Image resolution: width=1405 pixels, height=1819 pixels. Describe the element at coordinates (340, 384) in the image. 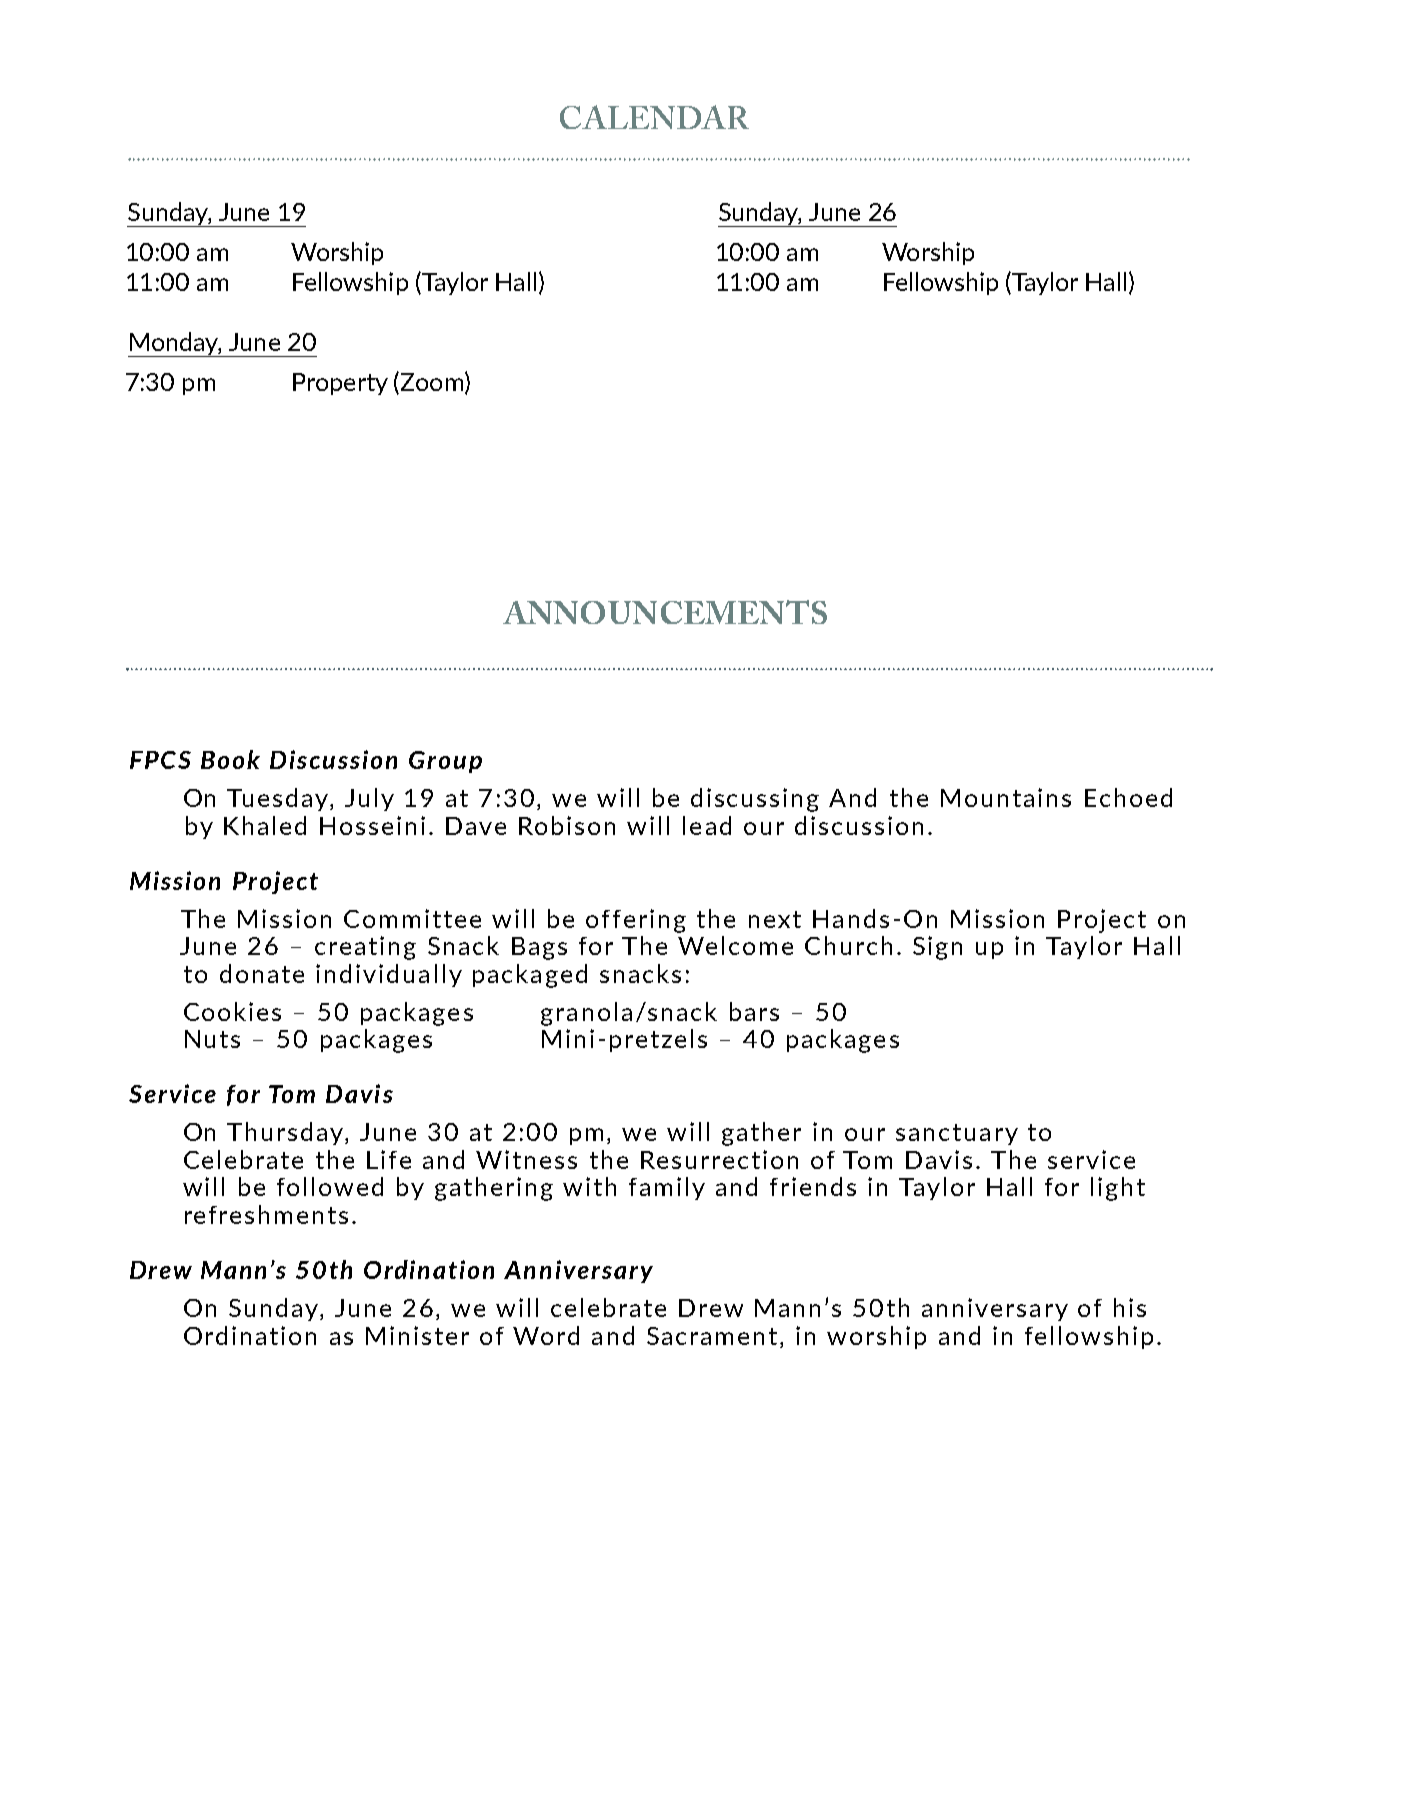

I see `Property` at that location.
